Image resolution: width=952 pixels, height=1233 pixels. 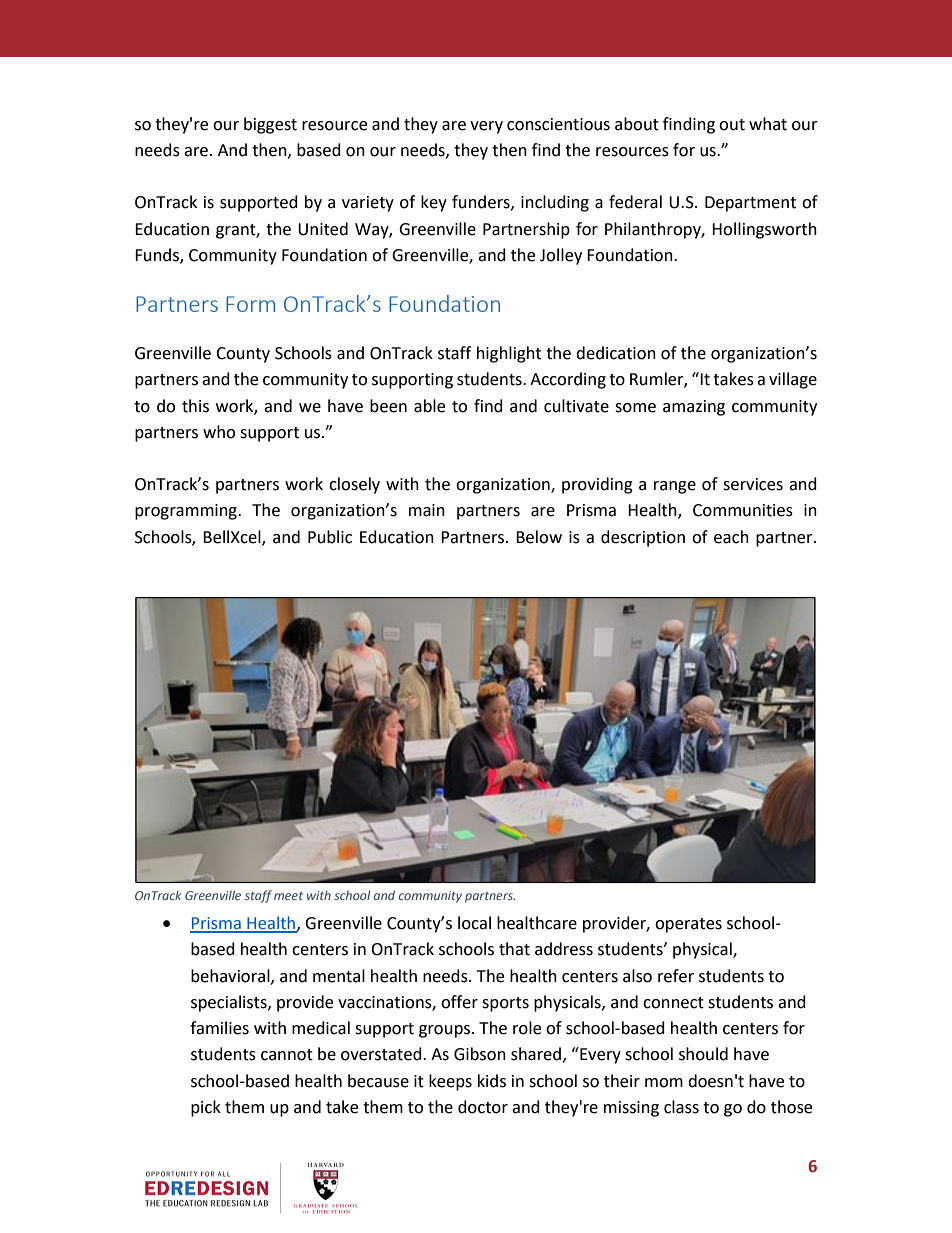 I want to click on Below, so click(x=539, y=537).
